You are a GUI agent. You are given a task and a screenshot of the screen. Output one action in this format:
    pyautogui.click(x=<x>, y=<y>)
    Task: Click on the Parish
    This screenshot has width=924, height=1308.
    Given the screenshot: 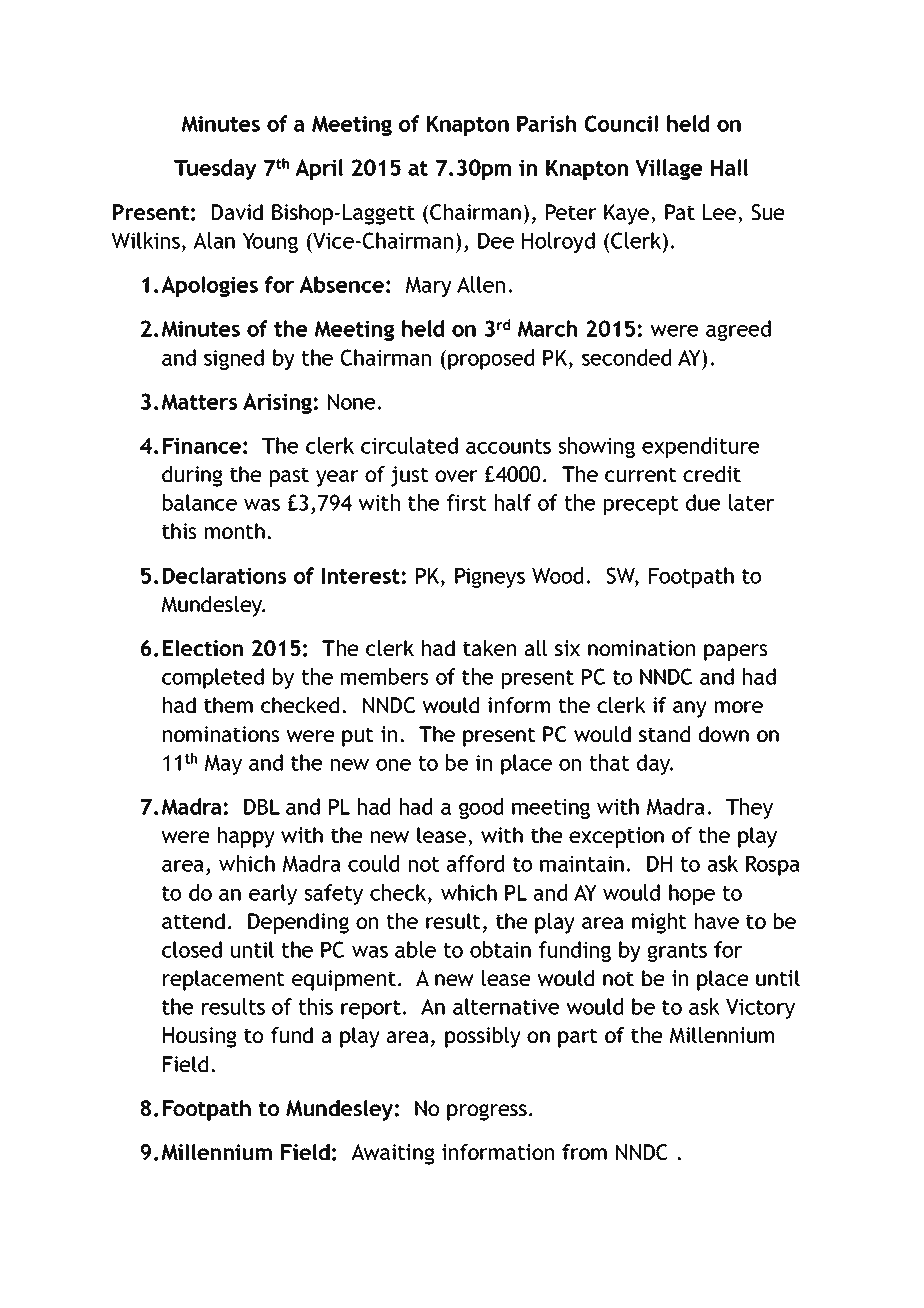 What is the action you would take?
    pyautogui.click(x=546, y=123)
